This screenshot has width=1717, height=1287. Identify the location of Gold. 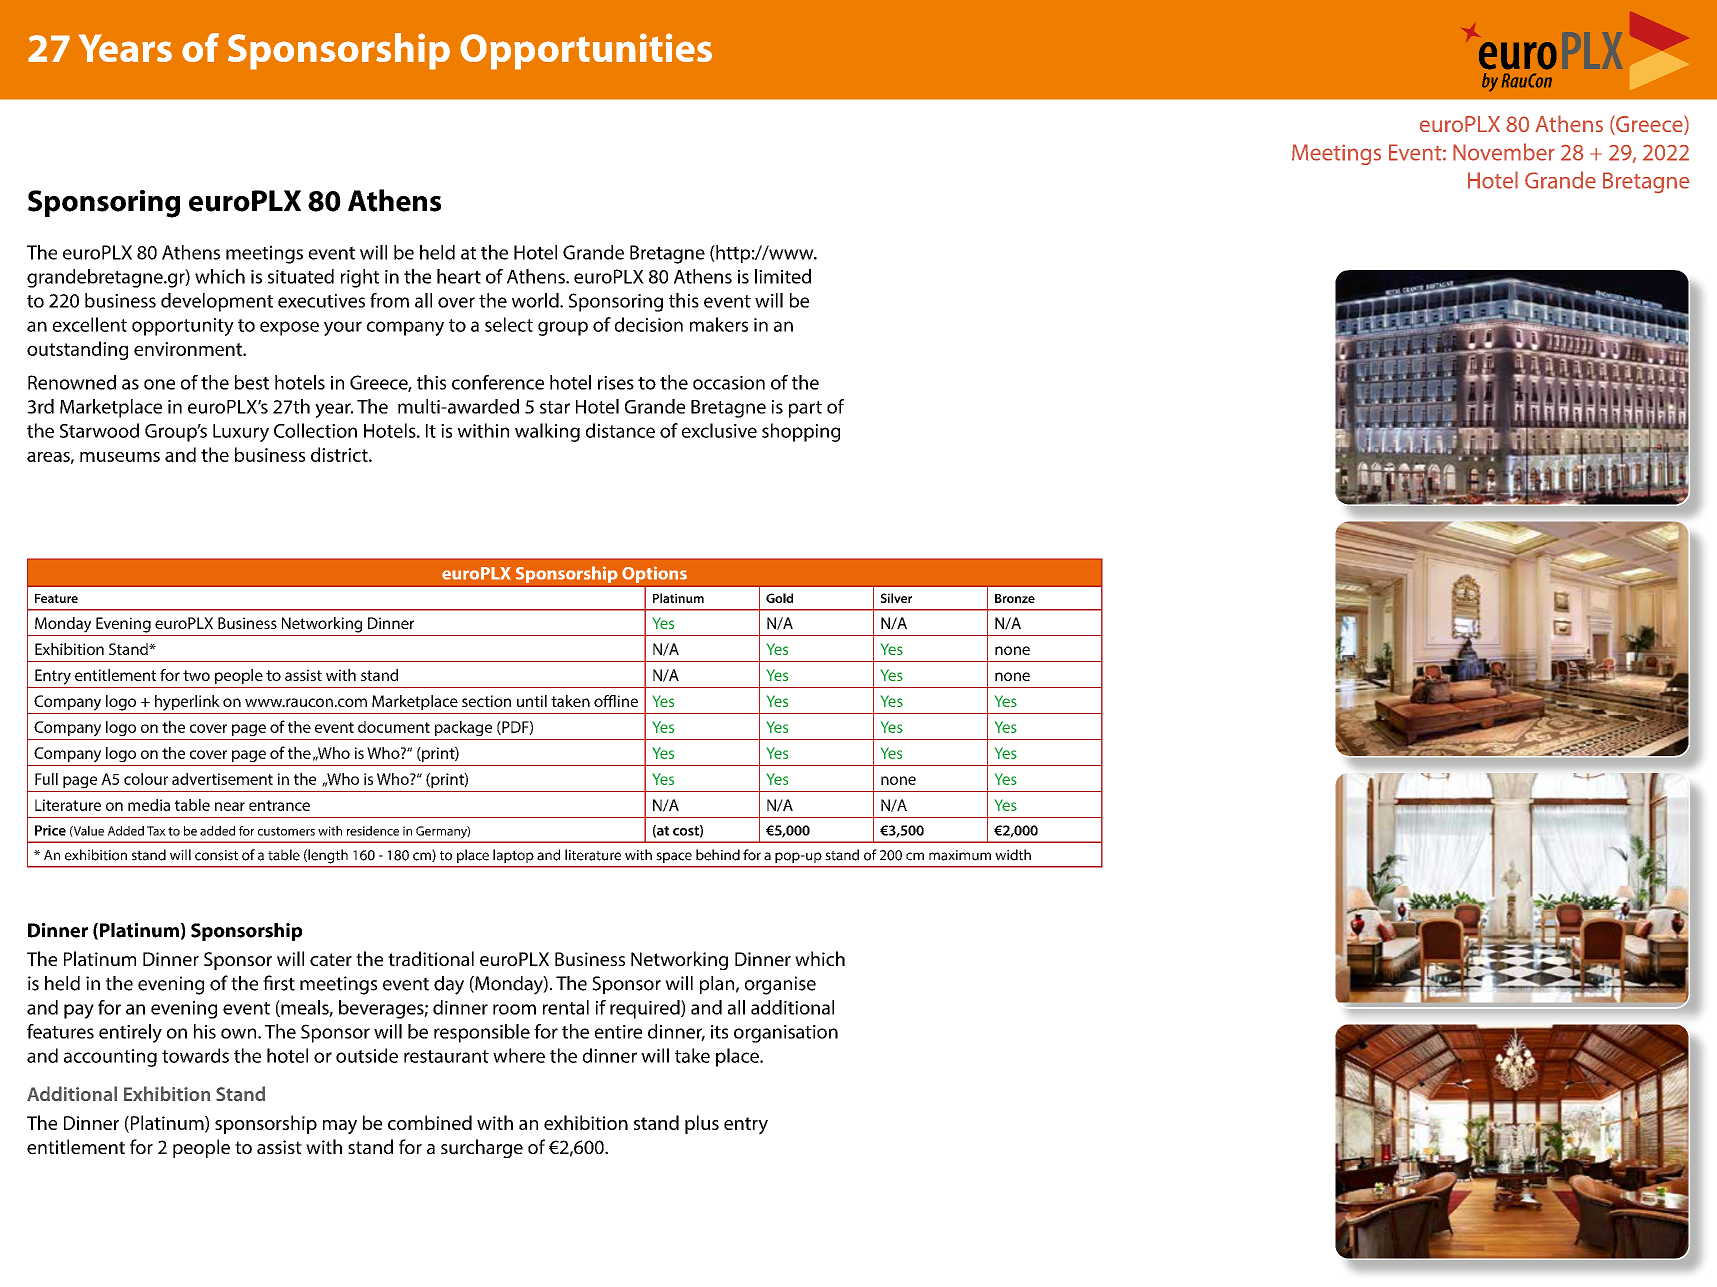
(779, 598).
